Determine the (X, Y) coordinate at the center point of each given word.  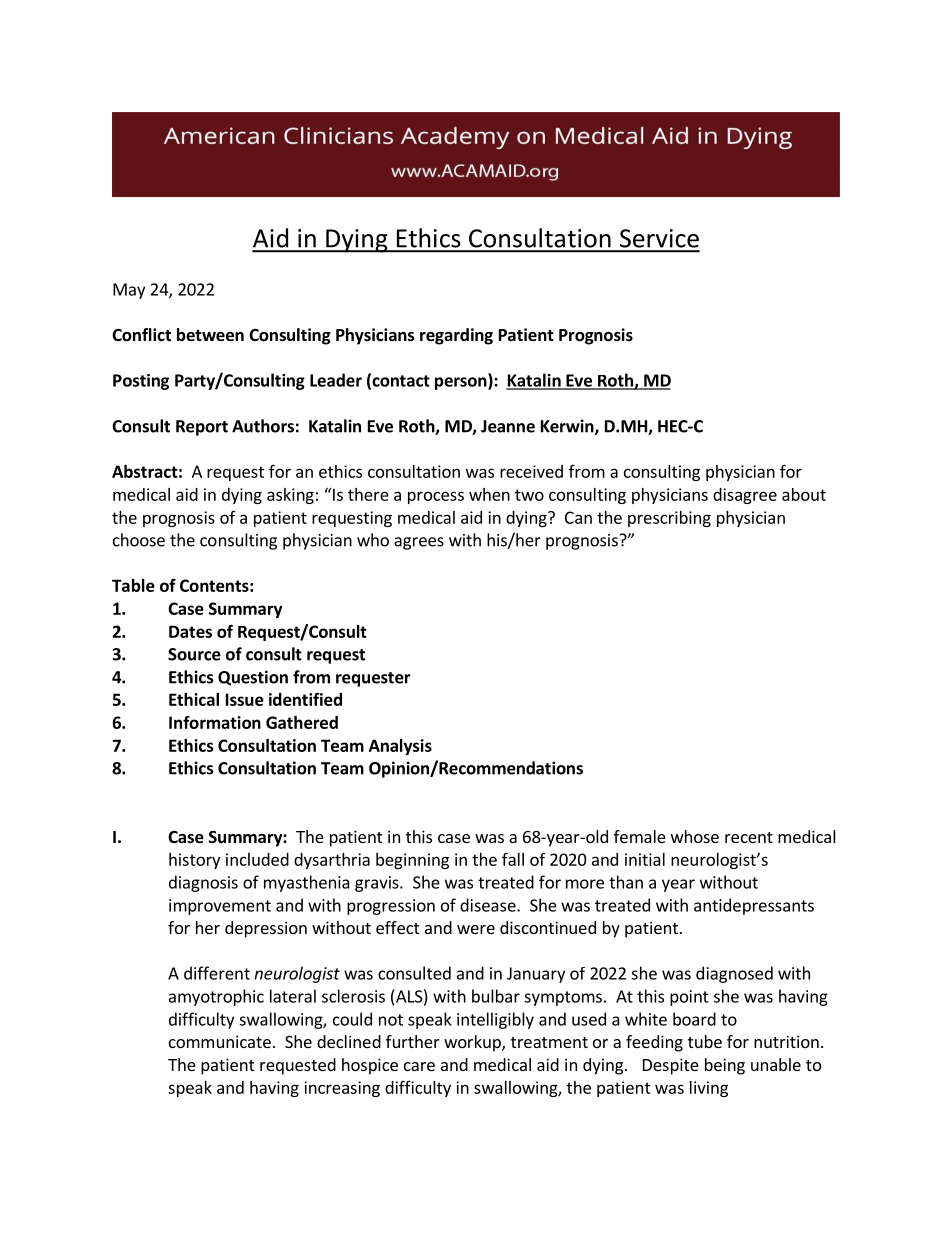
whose (695, 836)
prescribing (669, 519)
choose (139, 540)
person (462, 383)
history (194, 861)
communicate (220, 1041)
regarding (456, 336)
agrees (419, 543)
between (210, 335)
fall (513, 859)
